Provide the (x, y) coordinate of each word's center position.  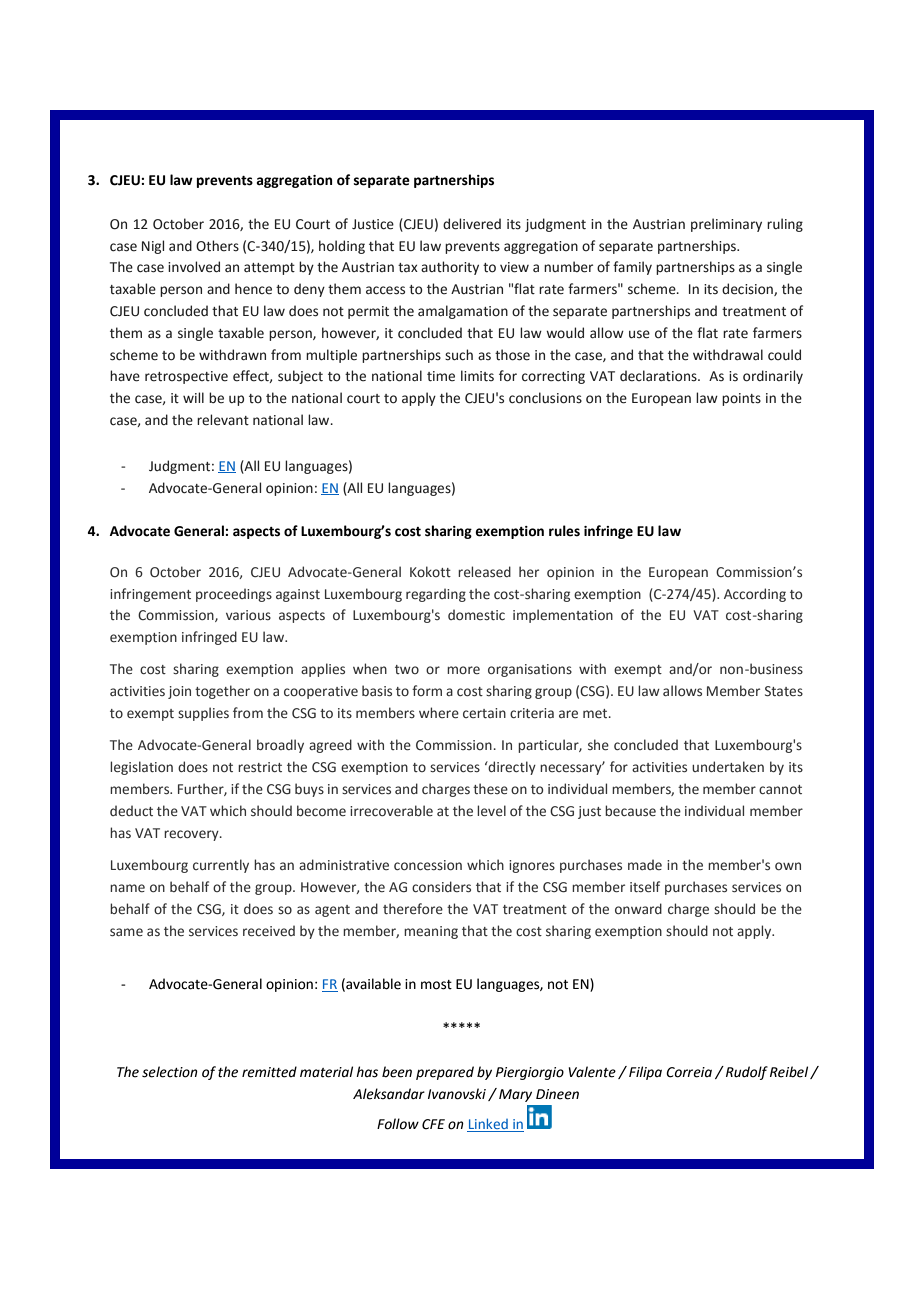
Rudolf (747, 1073)
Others (217, 246)
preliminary (726, 225)
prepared (445, 1073)
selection (170, 1072)
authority (450, 268)
